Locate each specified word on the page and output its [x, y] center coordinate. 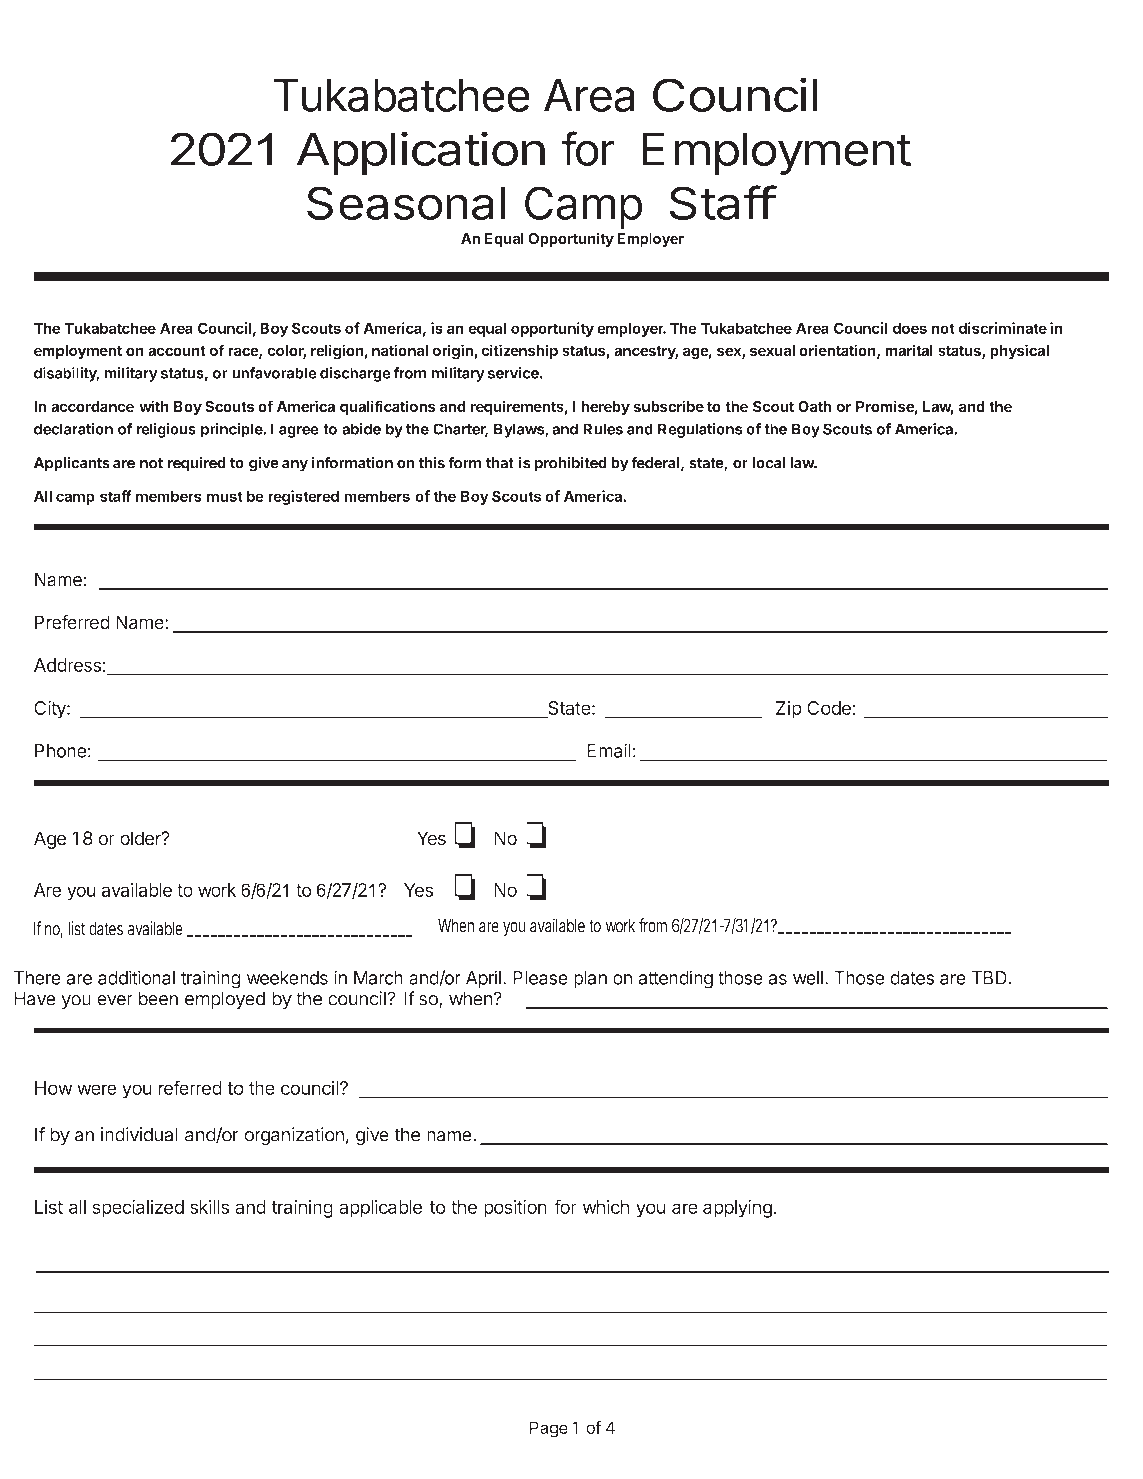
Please [540, 978]
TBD [989, 978]
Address [67, 665]
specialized [138, 1208]
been [158, 998]
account [177, 351]
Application [421, 153]
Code [829, 708]
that [500, 463]
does [909, 328]
